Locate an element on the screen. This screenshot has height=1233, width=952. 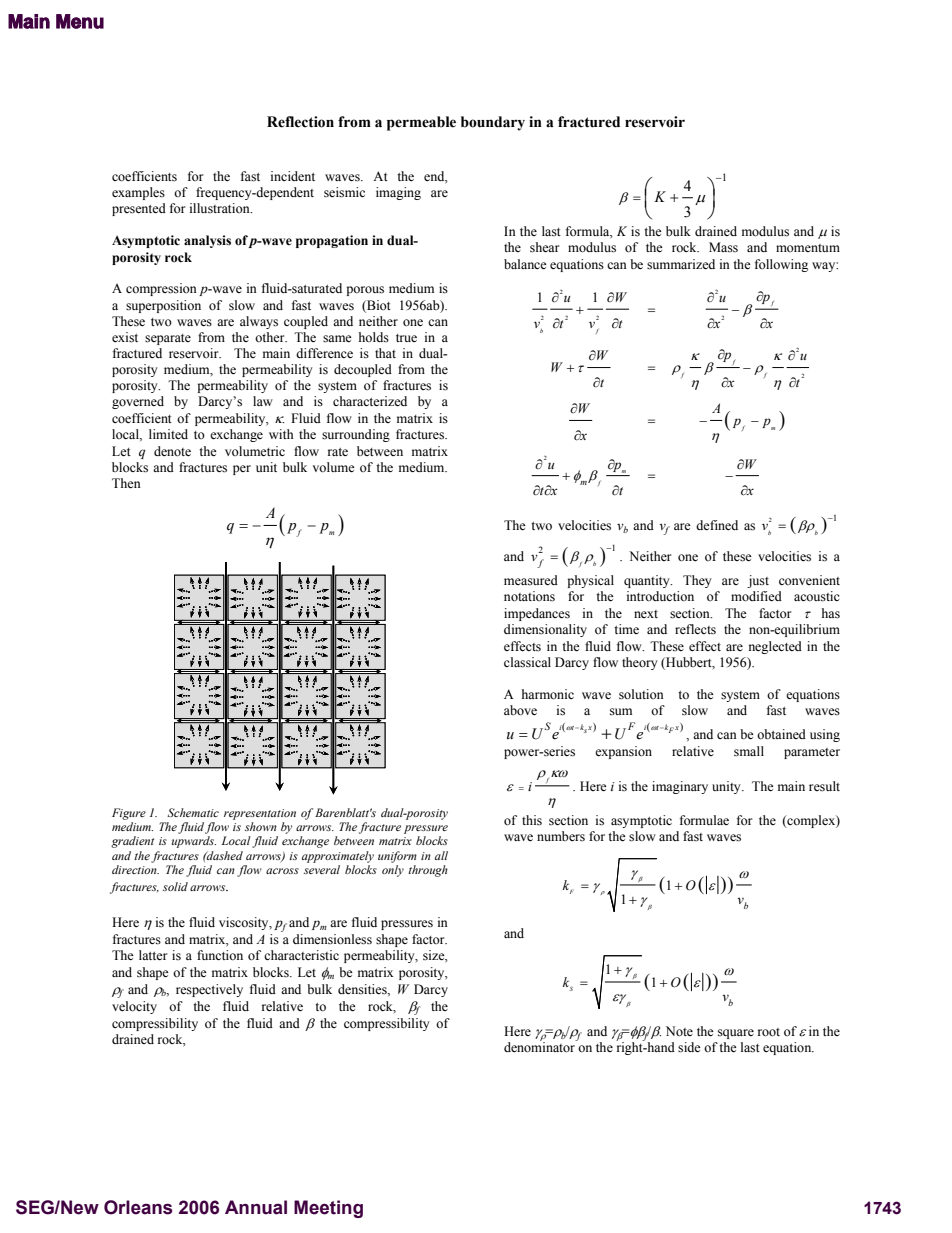
Menu is located at coordinates (80, 21).
